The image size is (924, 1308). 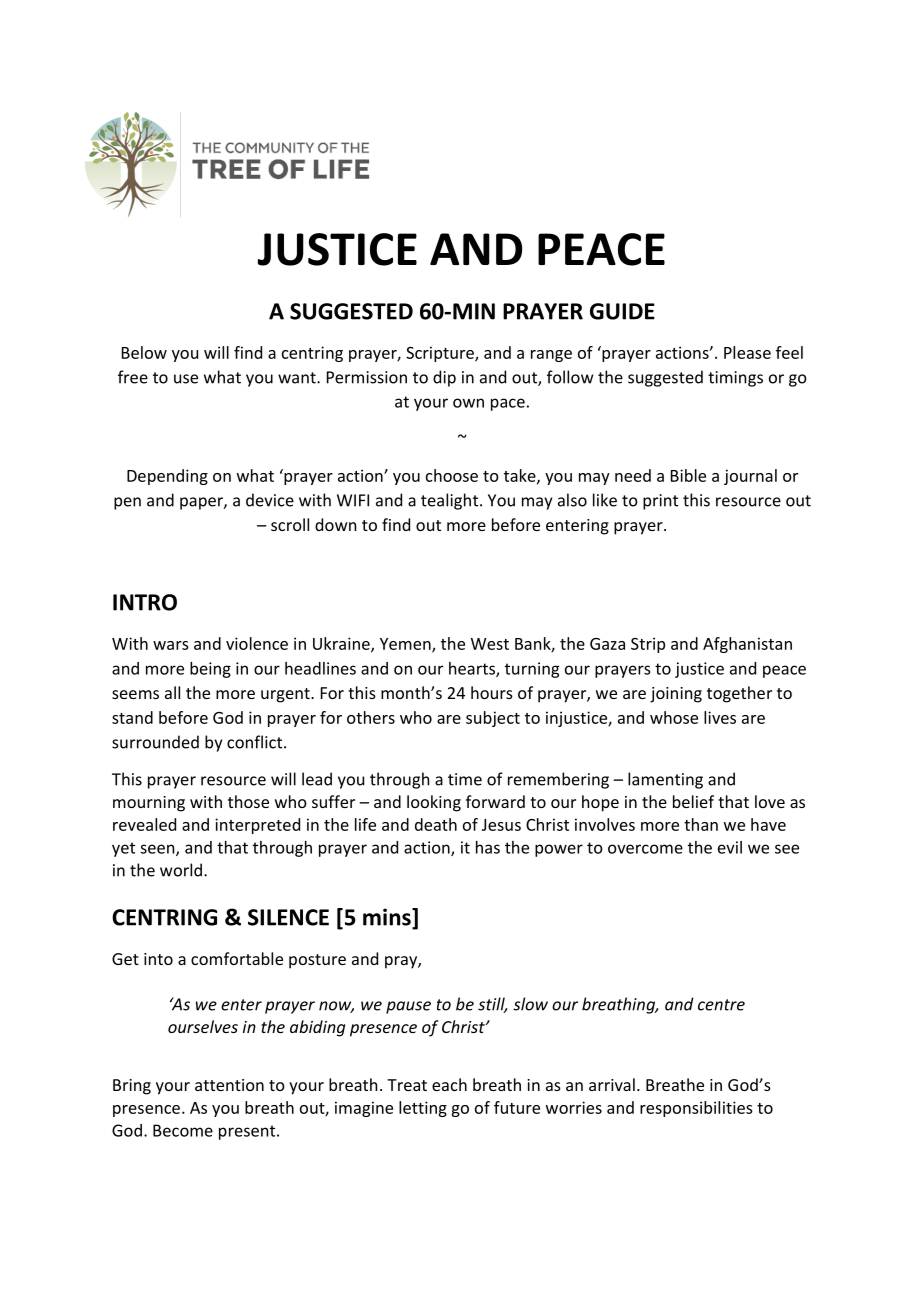 I want to click on looking, so click(x=434, y=803).
